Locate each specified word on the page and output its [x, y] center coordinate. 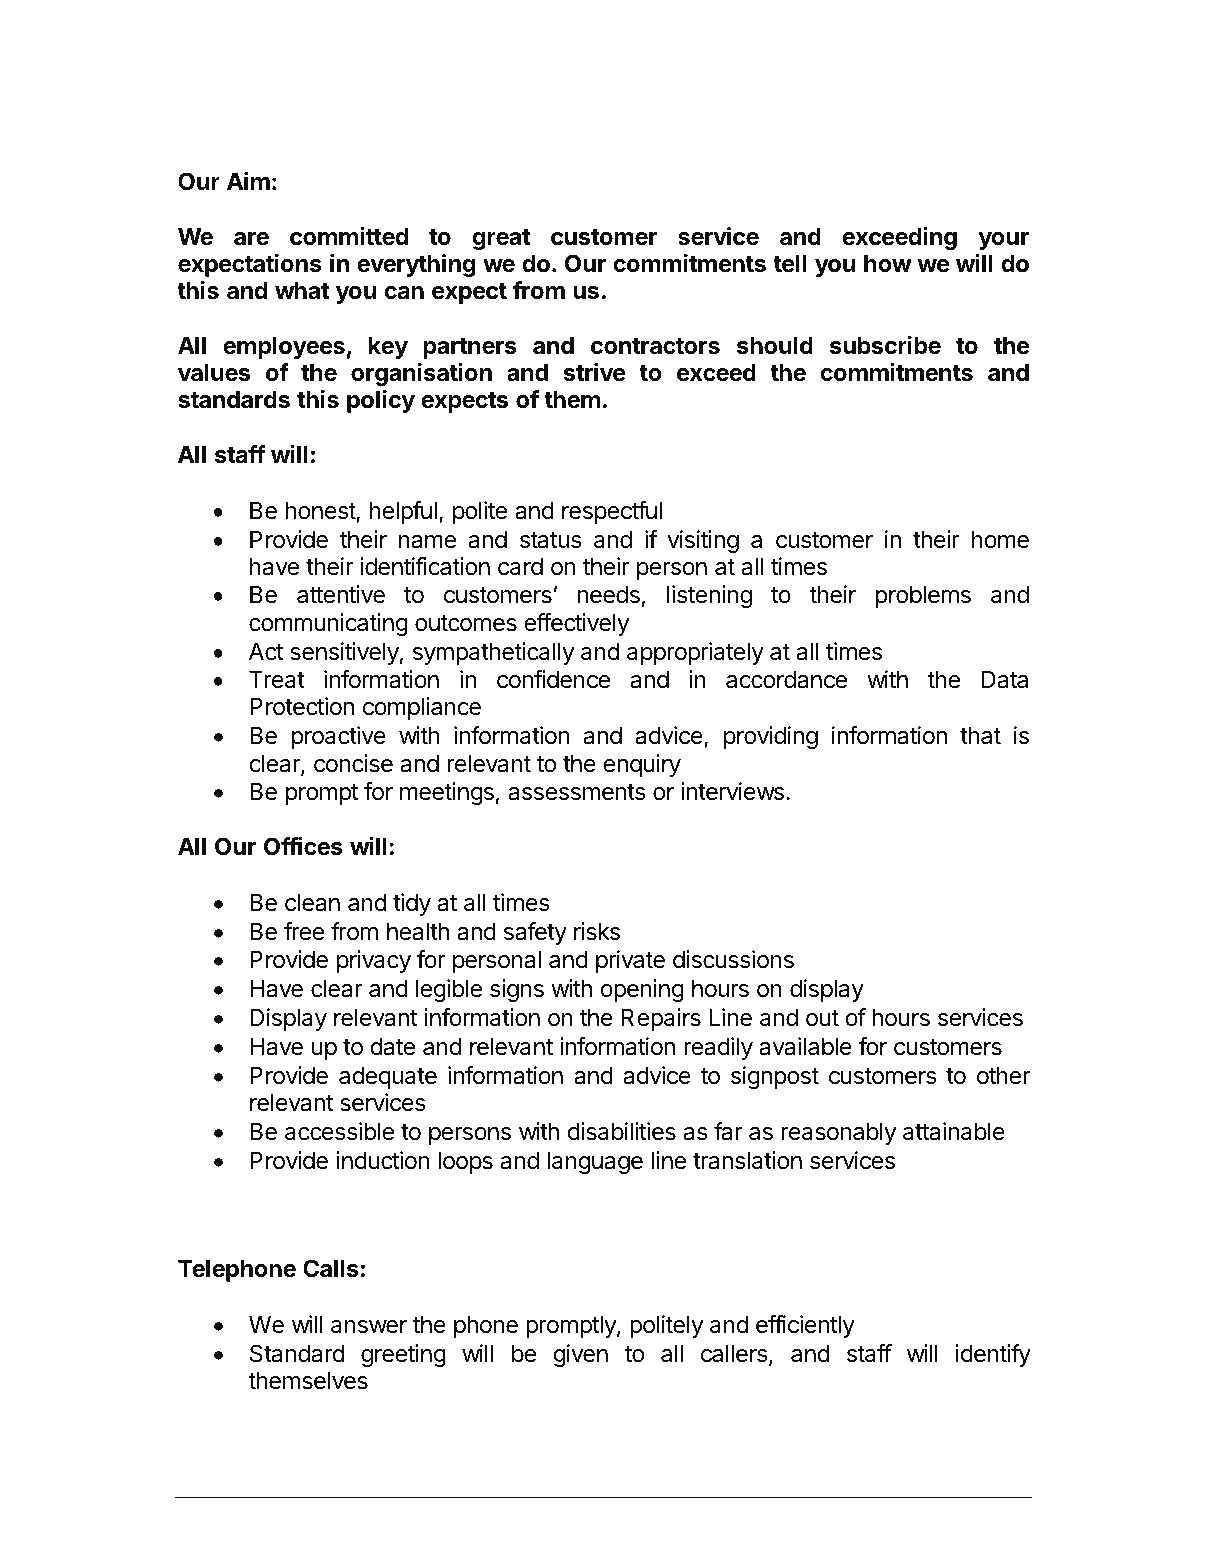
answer [369, 1327]
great [501, 239]
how [888, 263]
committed [349, 236]
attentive [341, 594]
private [630, 961]
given [580, 1355]
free [304, 931]
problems [923, 596]
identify [993, 1355]
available [805, 1046]
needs [609, 594]
